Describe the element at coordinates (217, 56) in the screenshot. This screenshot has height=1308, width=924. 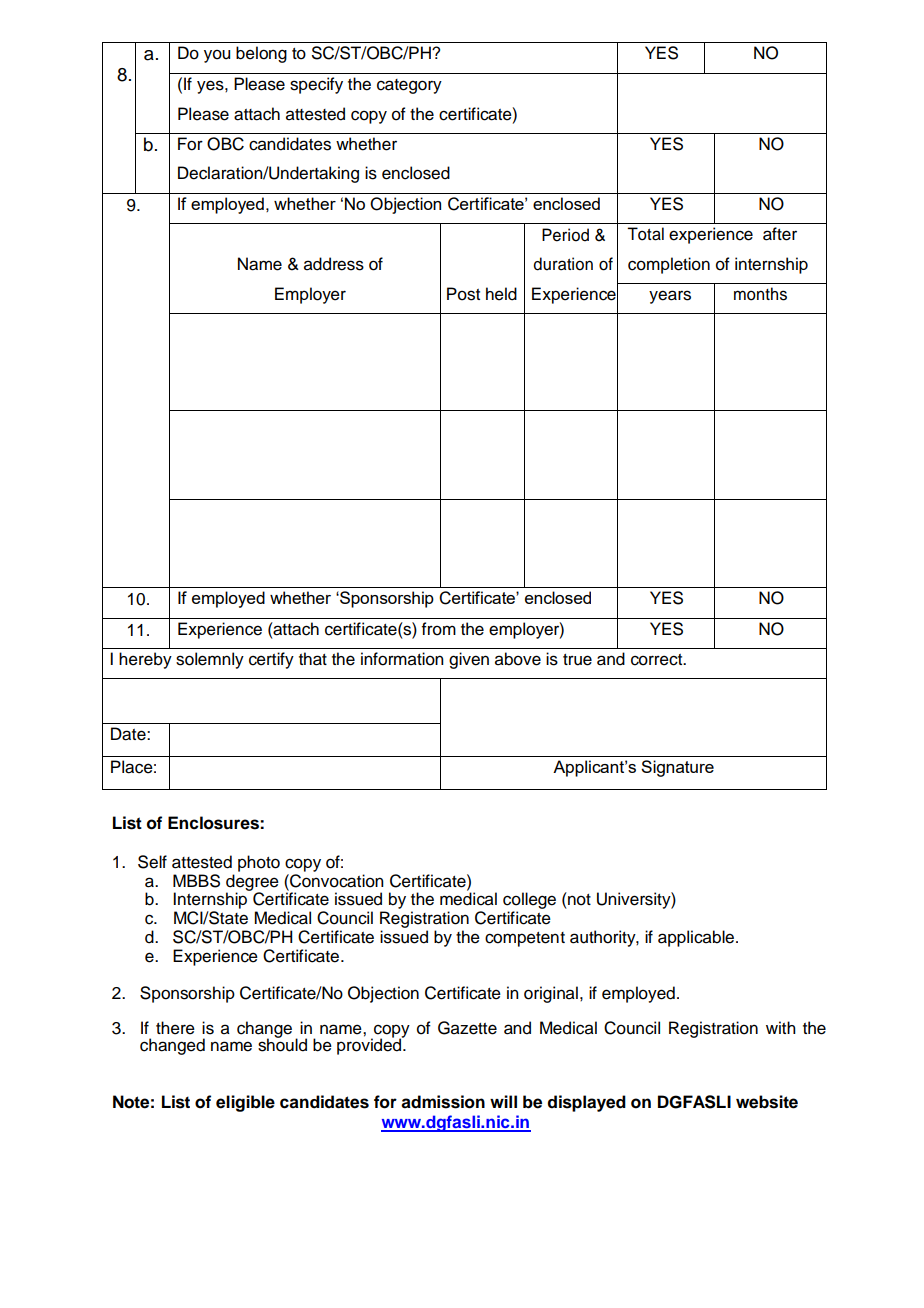
I see `you` at that location.
